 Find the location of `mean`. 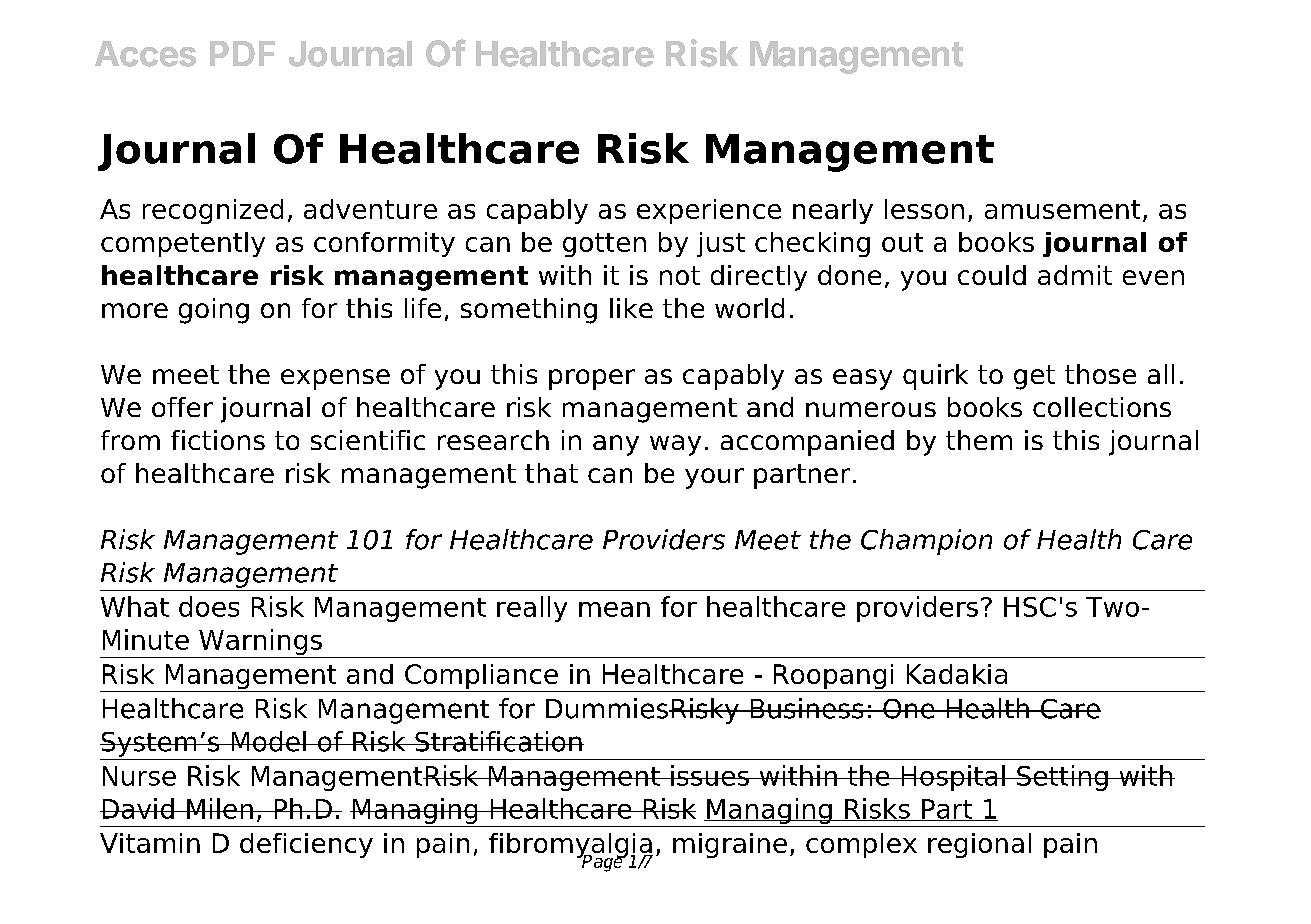

mean is located at coordinates (614, 609).
